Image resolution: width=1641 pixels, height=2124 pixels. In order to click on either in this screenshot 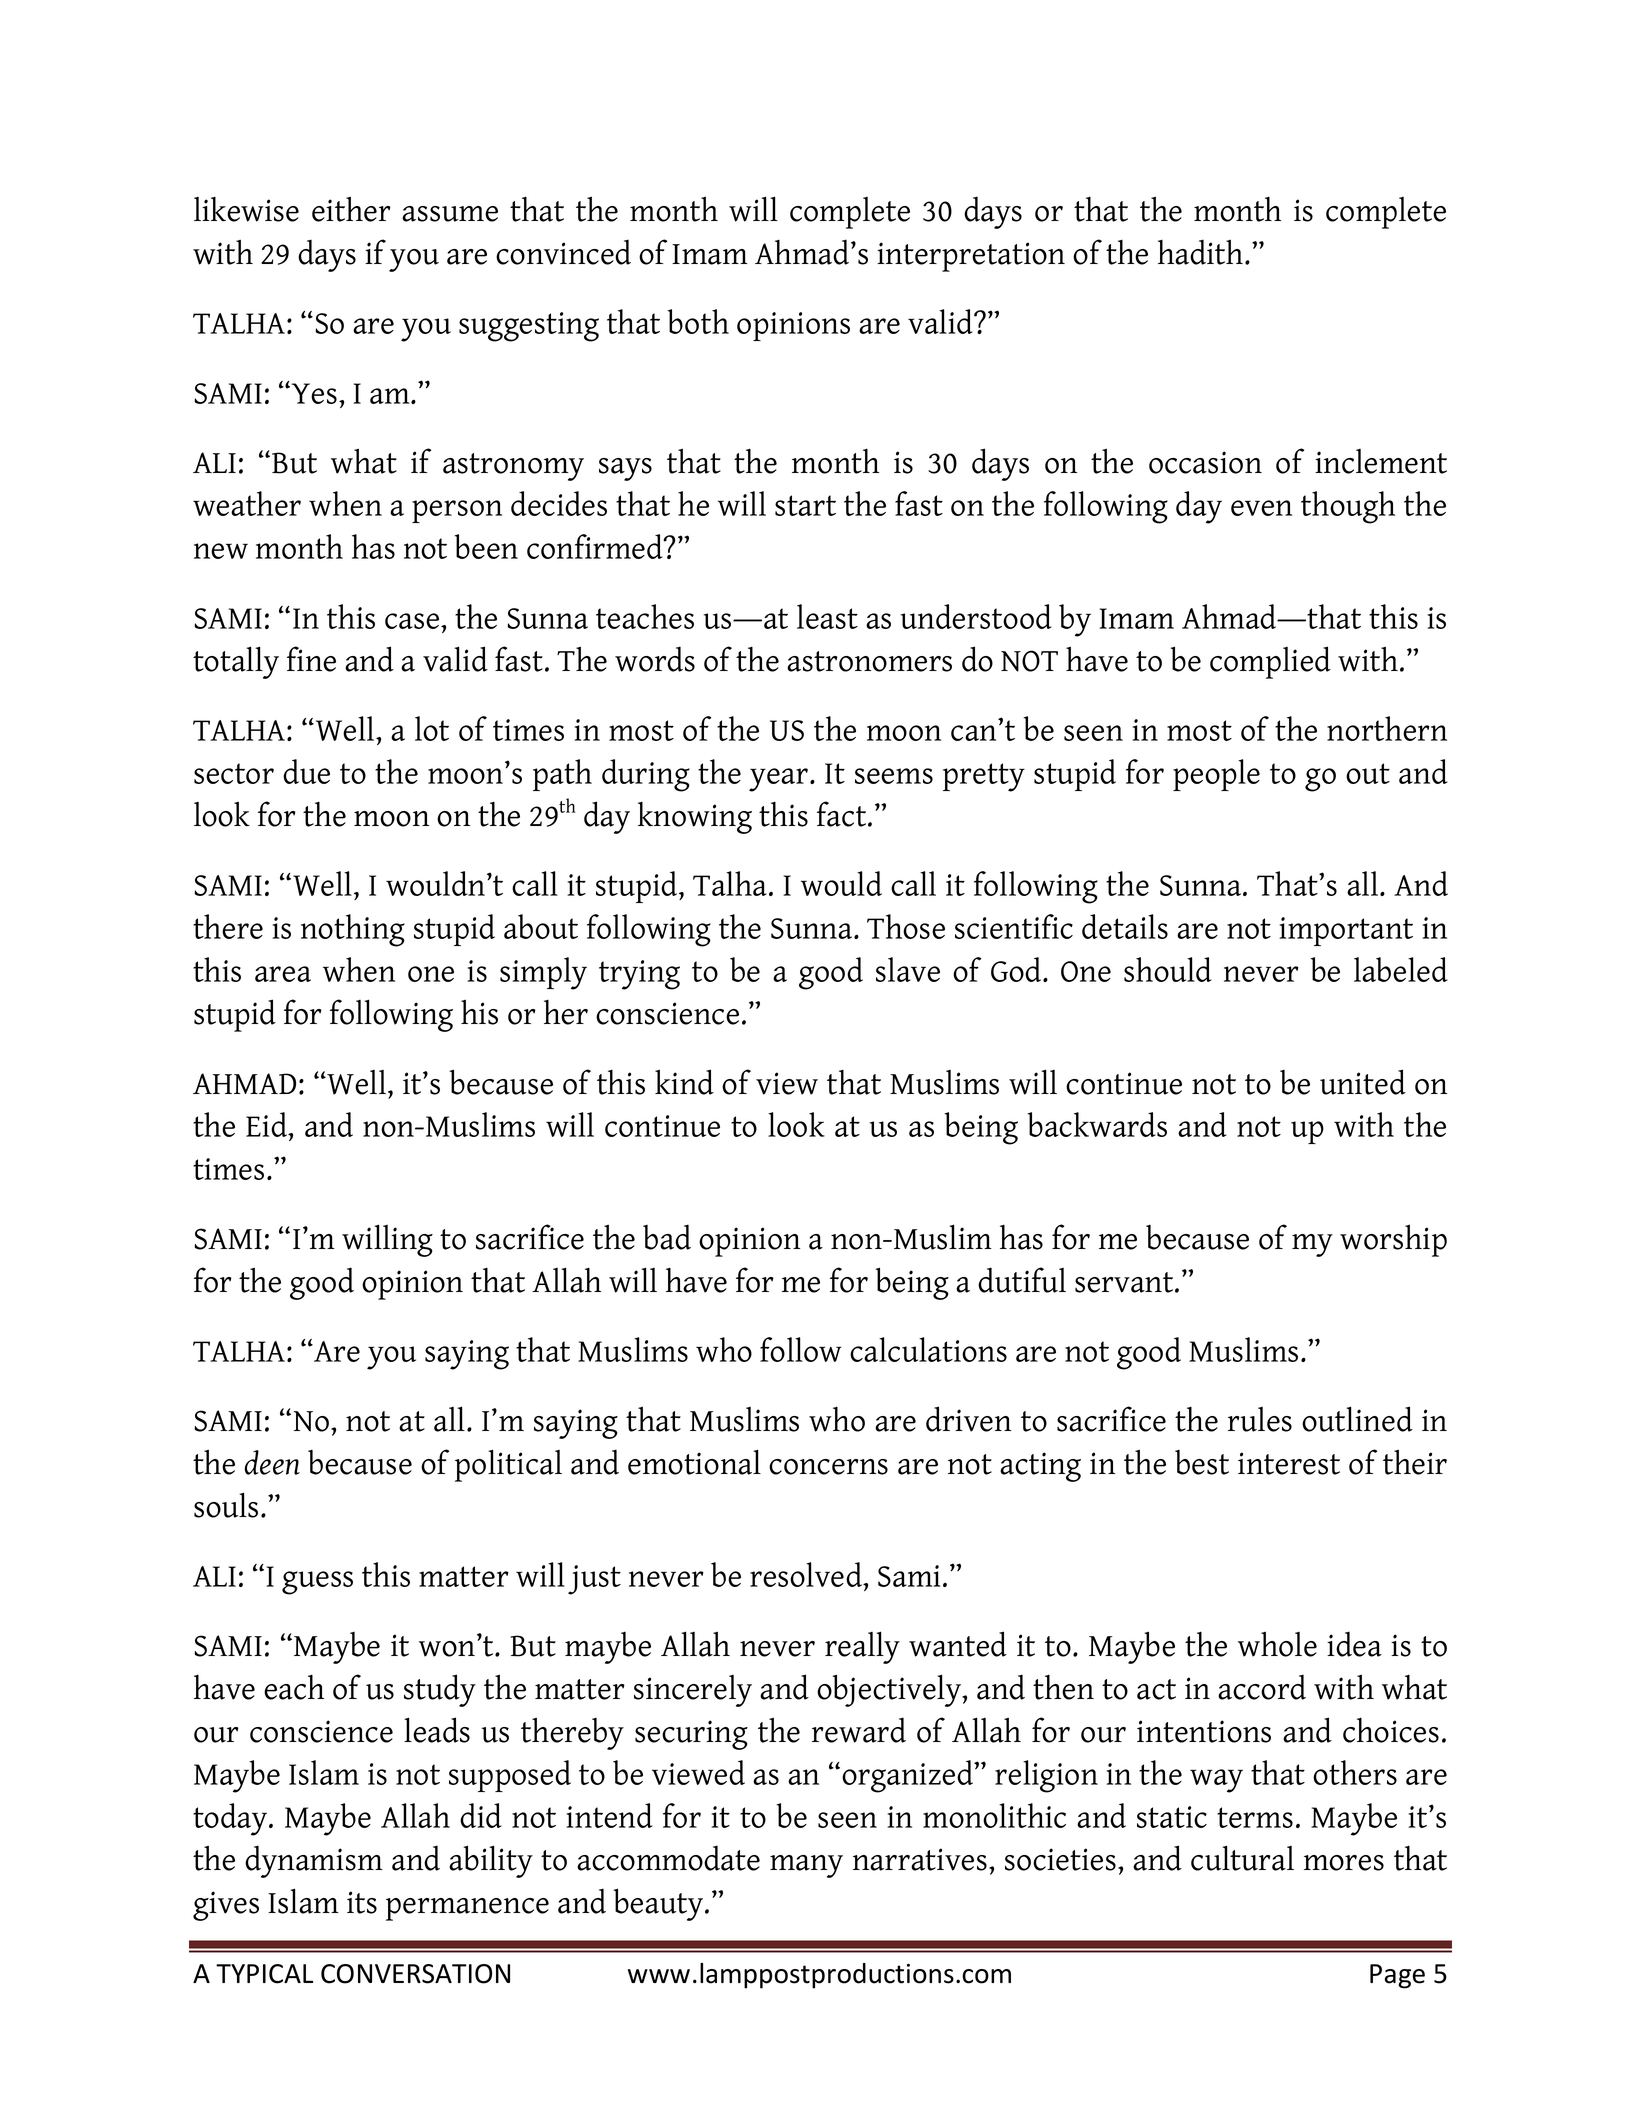, I will do `click(351, 209)`.
